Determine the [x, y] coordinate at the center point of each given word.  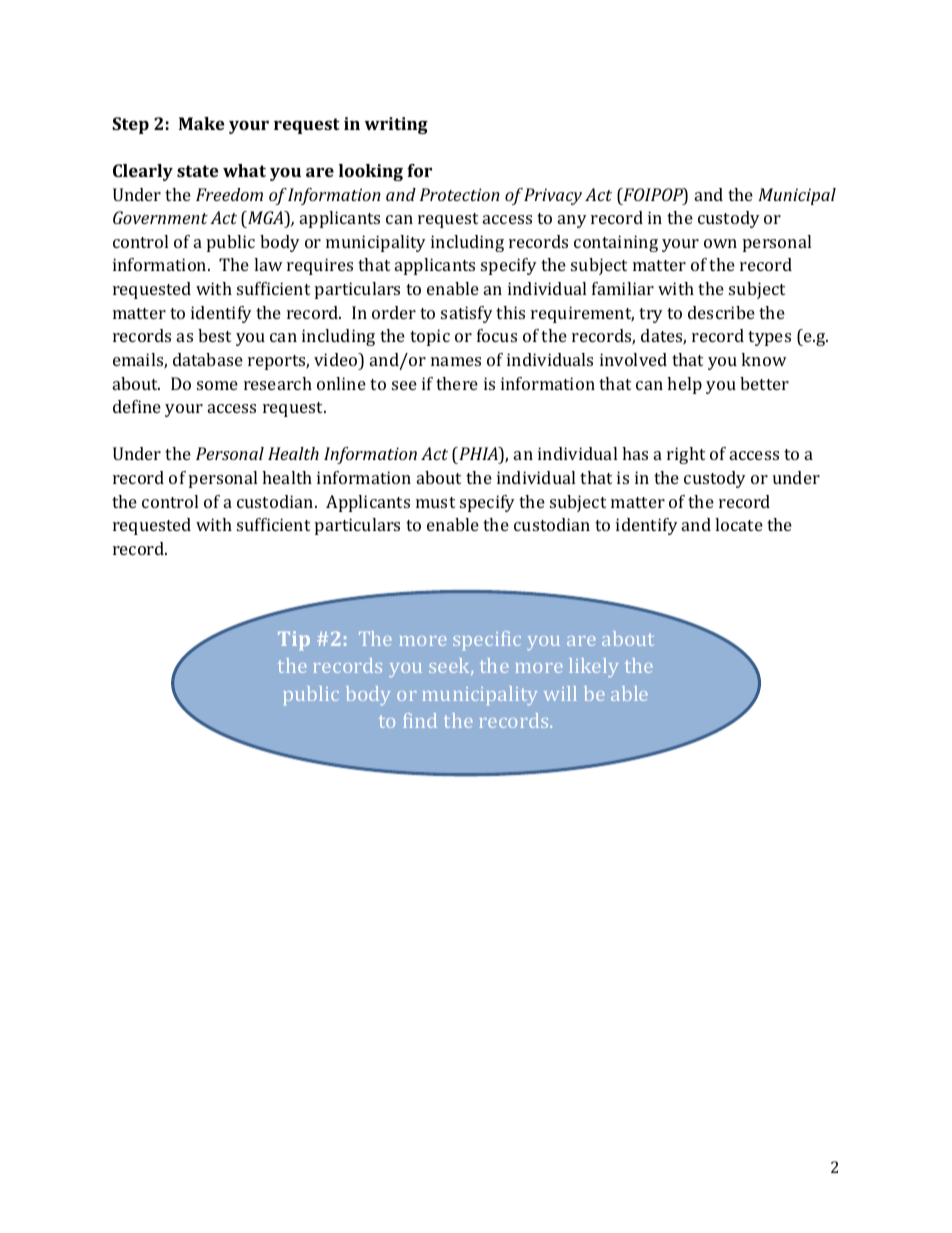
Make [202, 123]
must [435, 502]
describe [721, 312]
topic [430, 337]
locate [739, 524]
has [635, 453]
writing [396, 125]
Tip [294, 640]
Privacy [553, 196]
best [214, 335]
